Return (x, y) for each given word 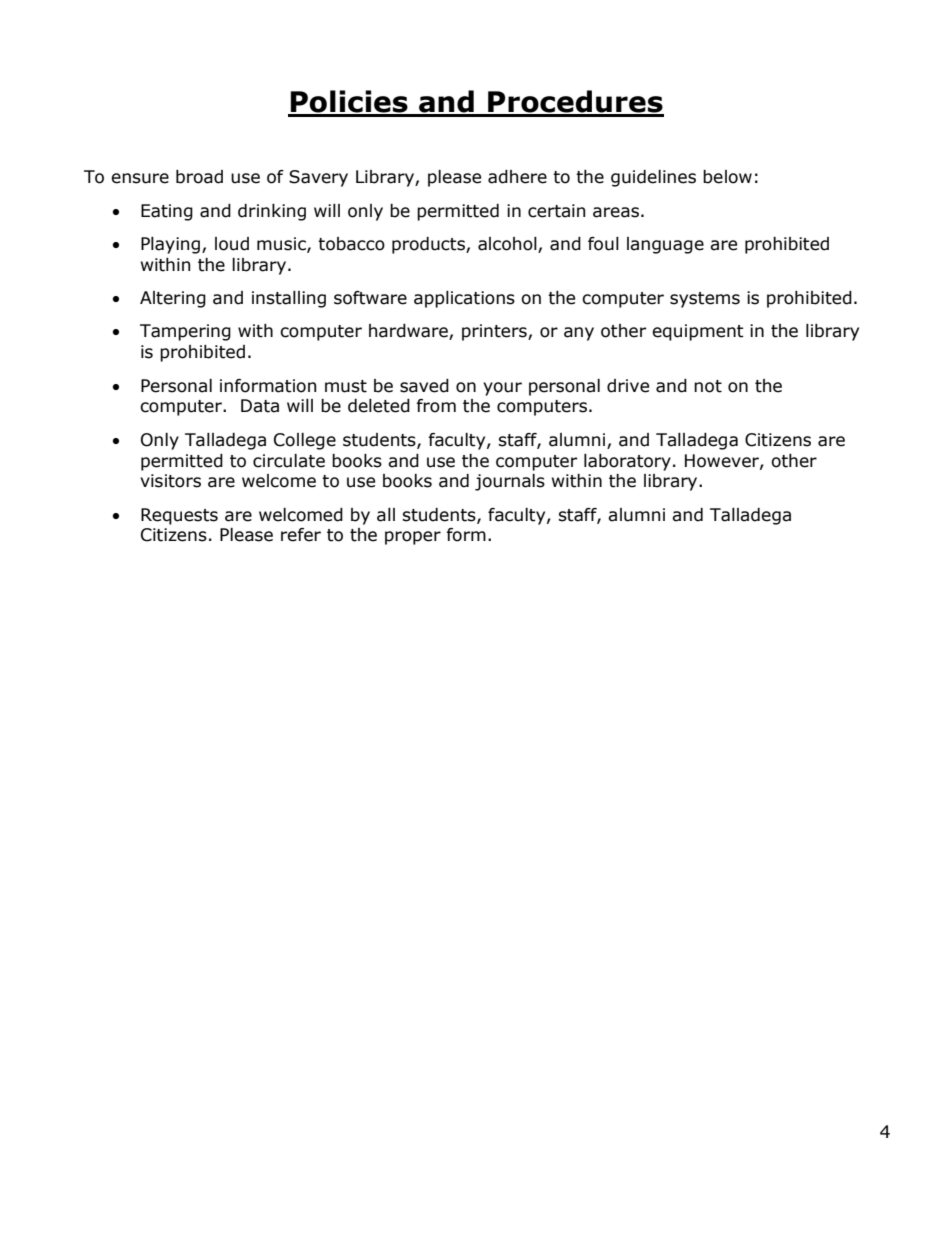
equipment (698, 332)
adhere (517, 177)
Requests (179, 516)
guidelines (653, 178)
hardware (409, 332)
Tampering (185, 332)
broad (199, 177)
